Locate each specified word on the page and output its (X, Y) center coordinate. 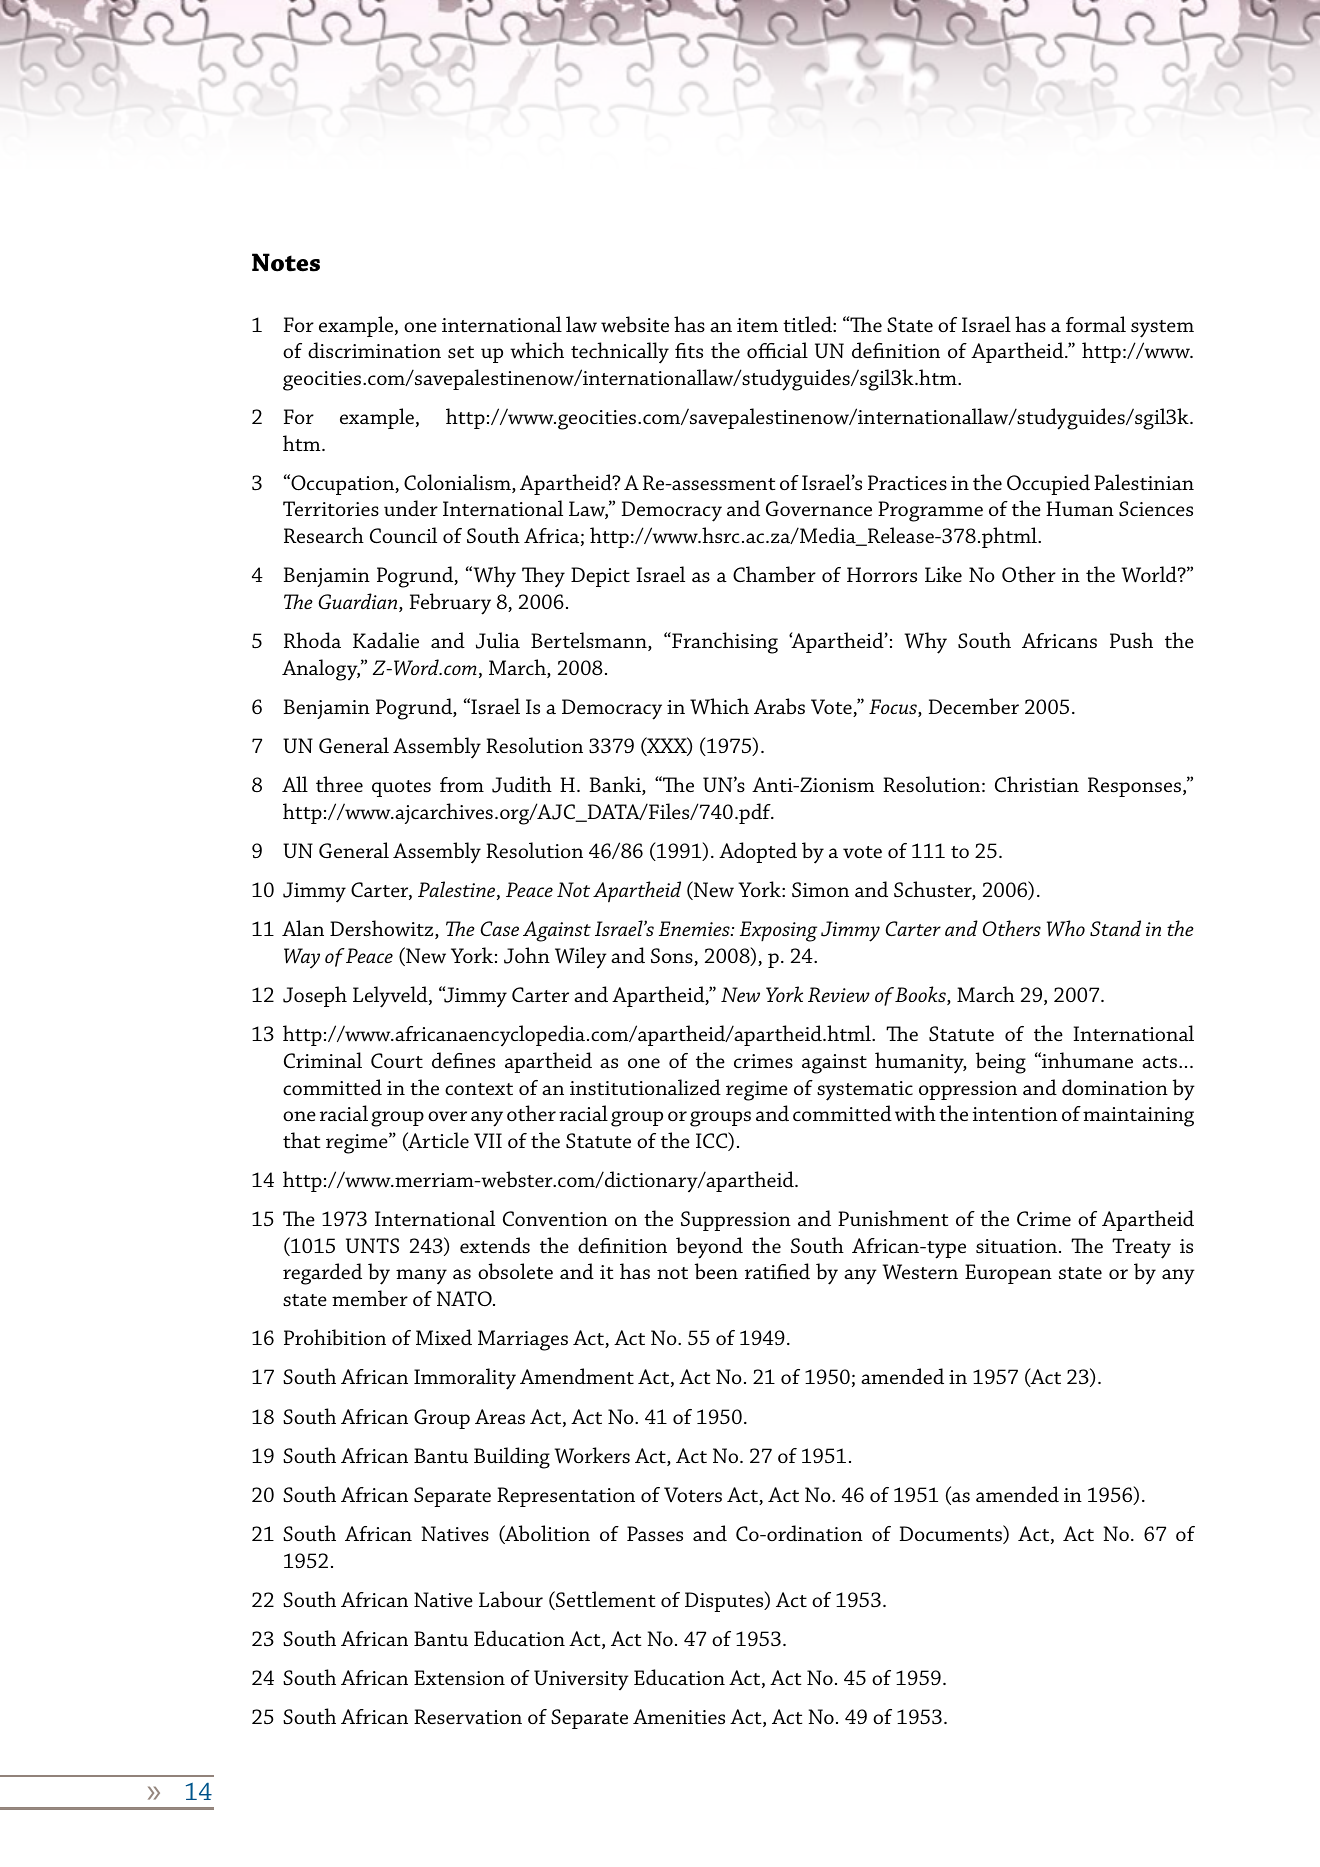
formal (1096, 324)
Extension (459, 1678)
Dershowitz (383, 929)
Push (1131, 640)
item (757, 325)
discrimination (374, 350)
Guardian (359, 602)
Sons (673, 957)
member (370, 1298)
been (716, 1271)
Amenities (679, 1716)
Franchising (724, 643)
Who (1066, 928)
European (1008, 1274)
